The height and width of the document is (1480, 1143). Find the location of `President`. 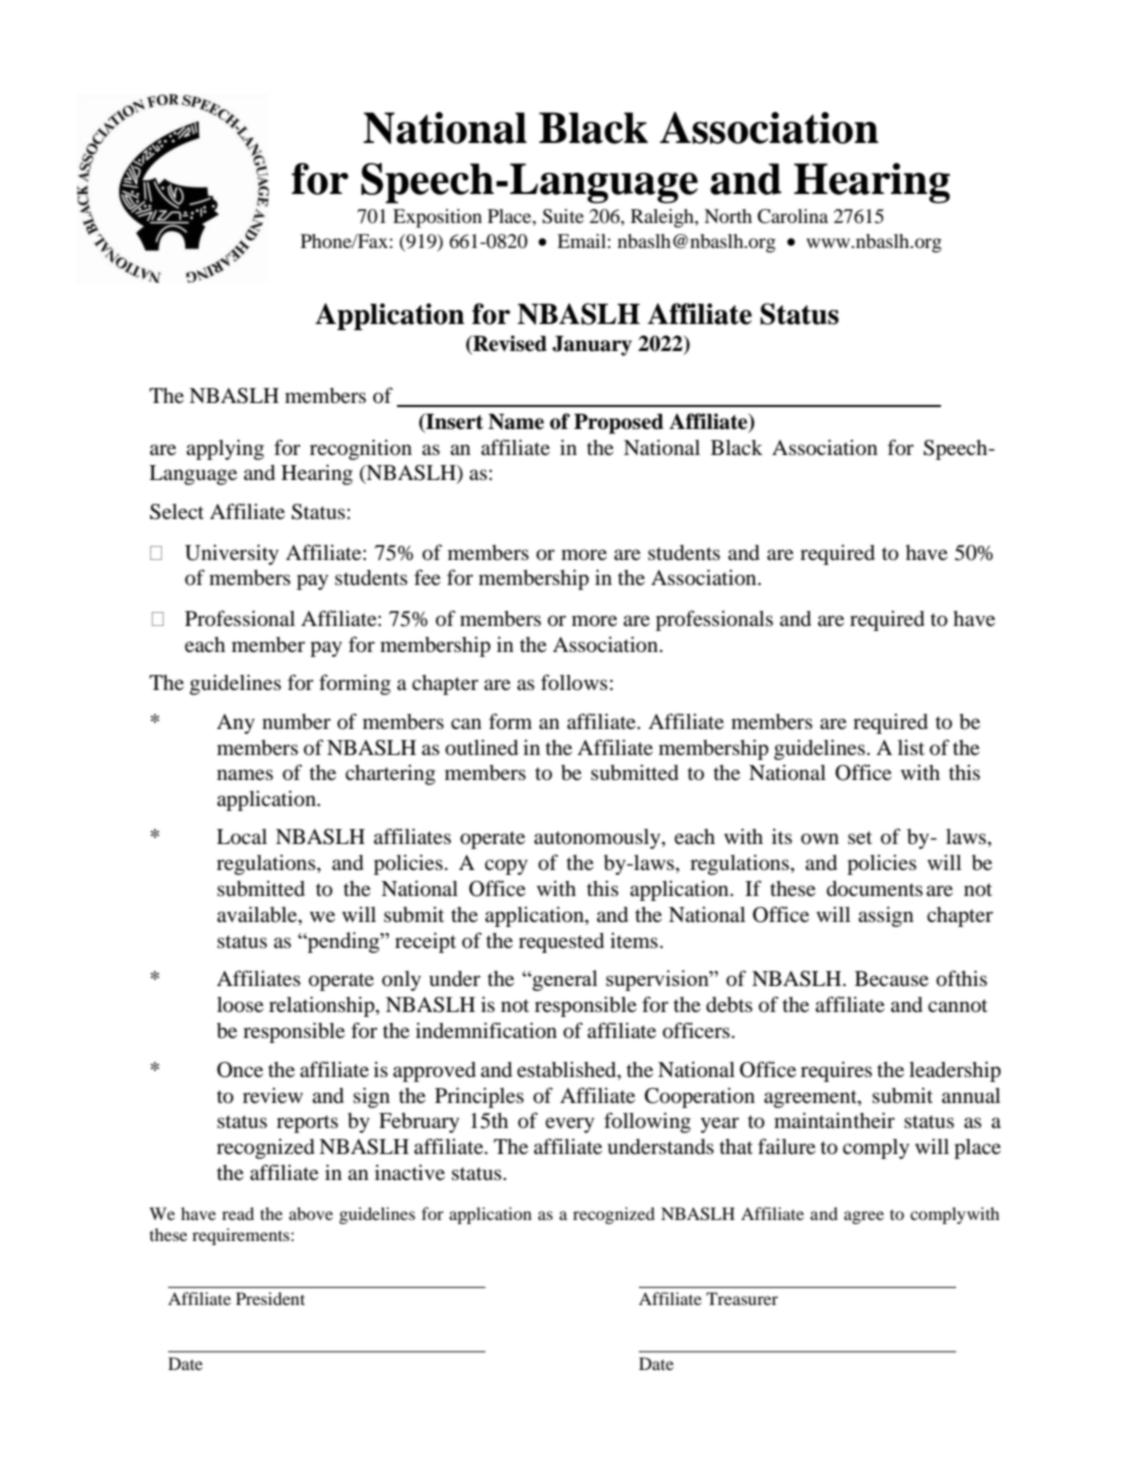

President is located at coordinates (270, 1298).
